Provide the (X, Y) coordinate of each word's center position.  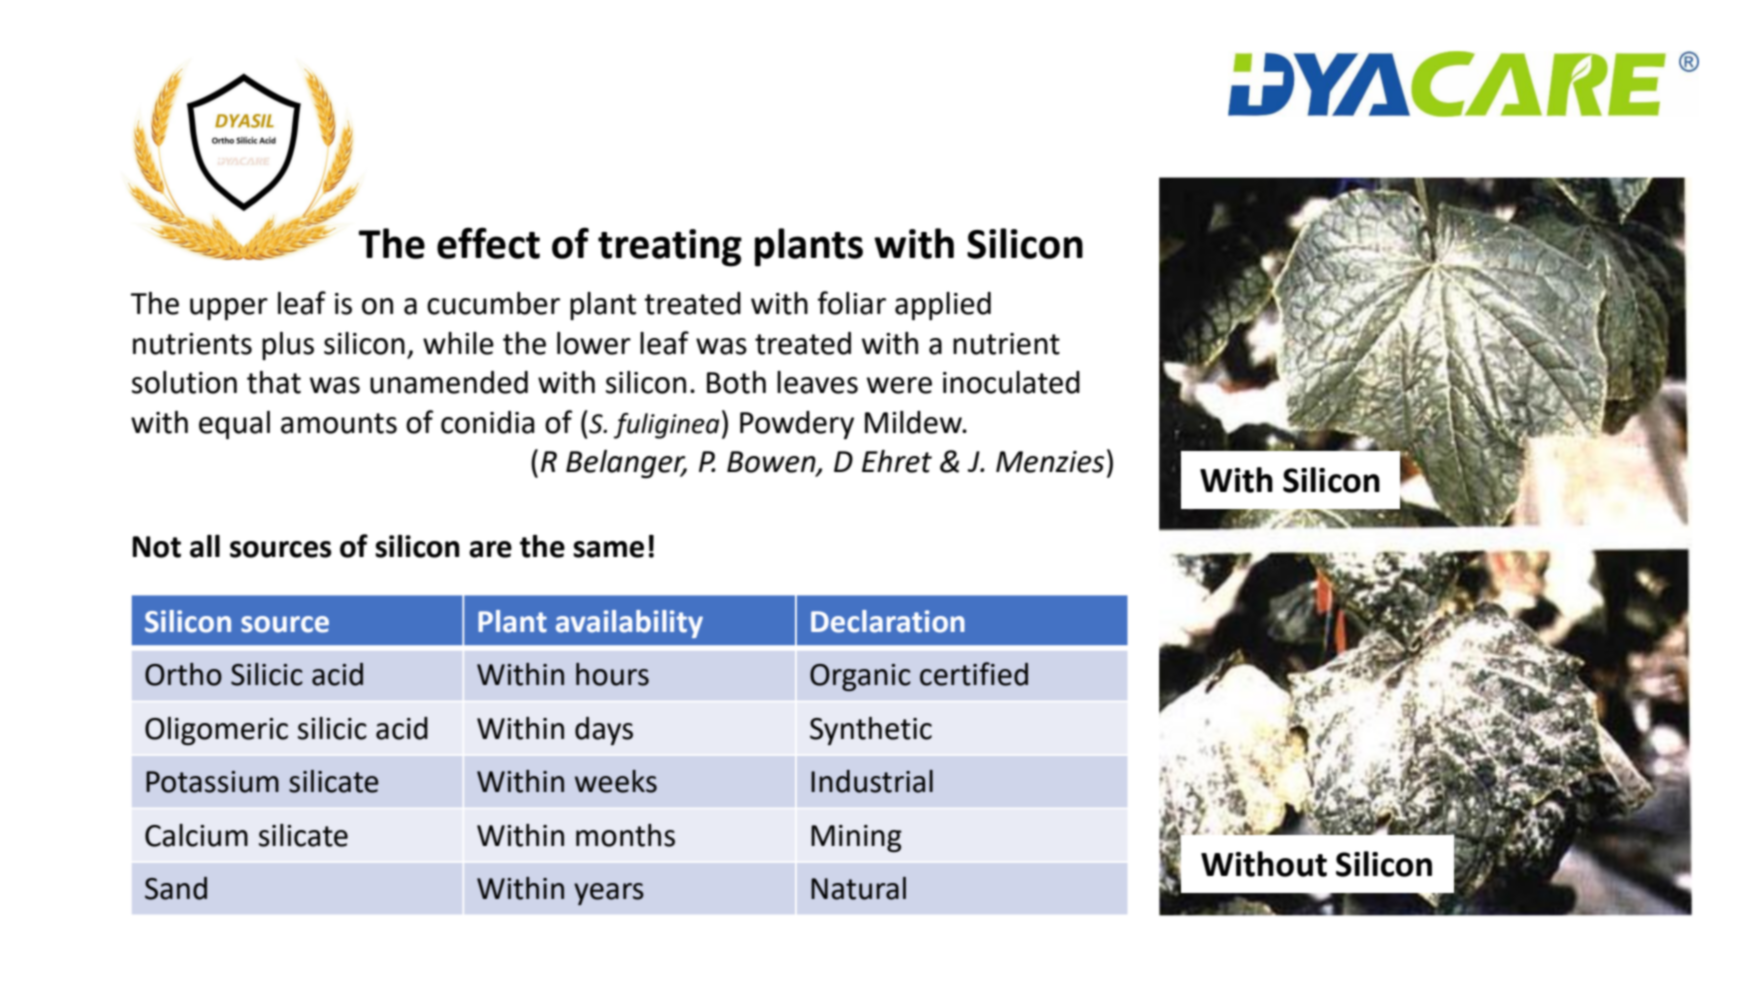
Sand (176, 888)
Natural (858, 888)
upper (229, 309)
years (609, 894)
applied (943, 306)
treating (670, 248)
